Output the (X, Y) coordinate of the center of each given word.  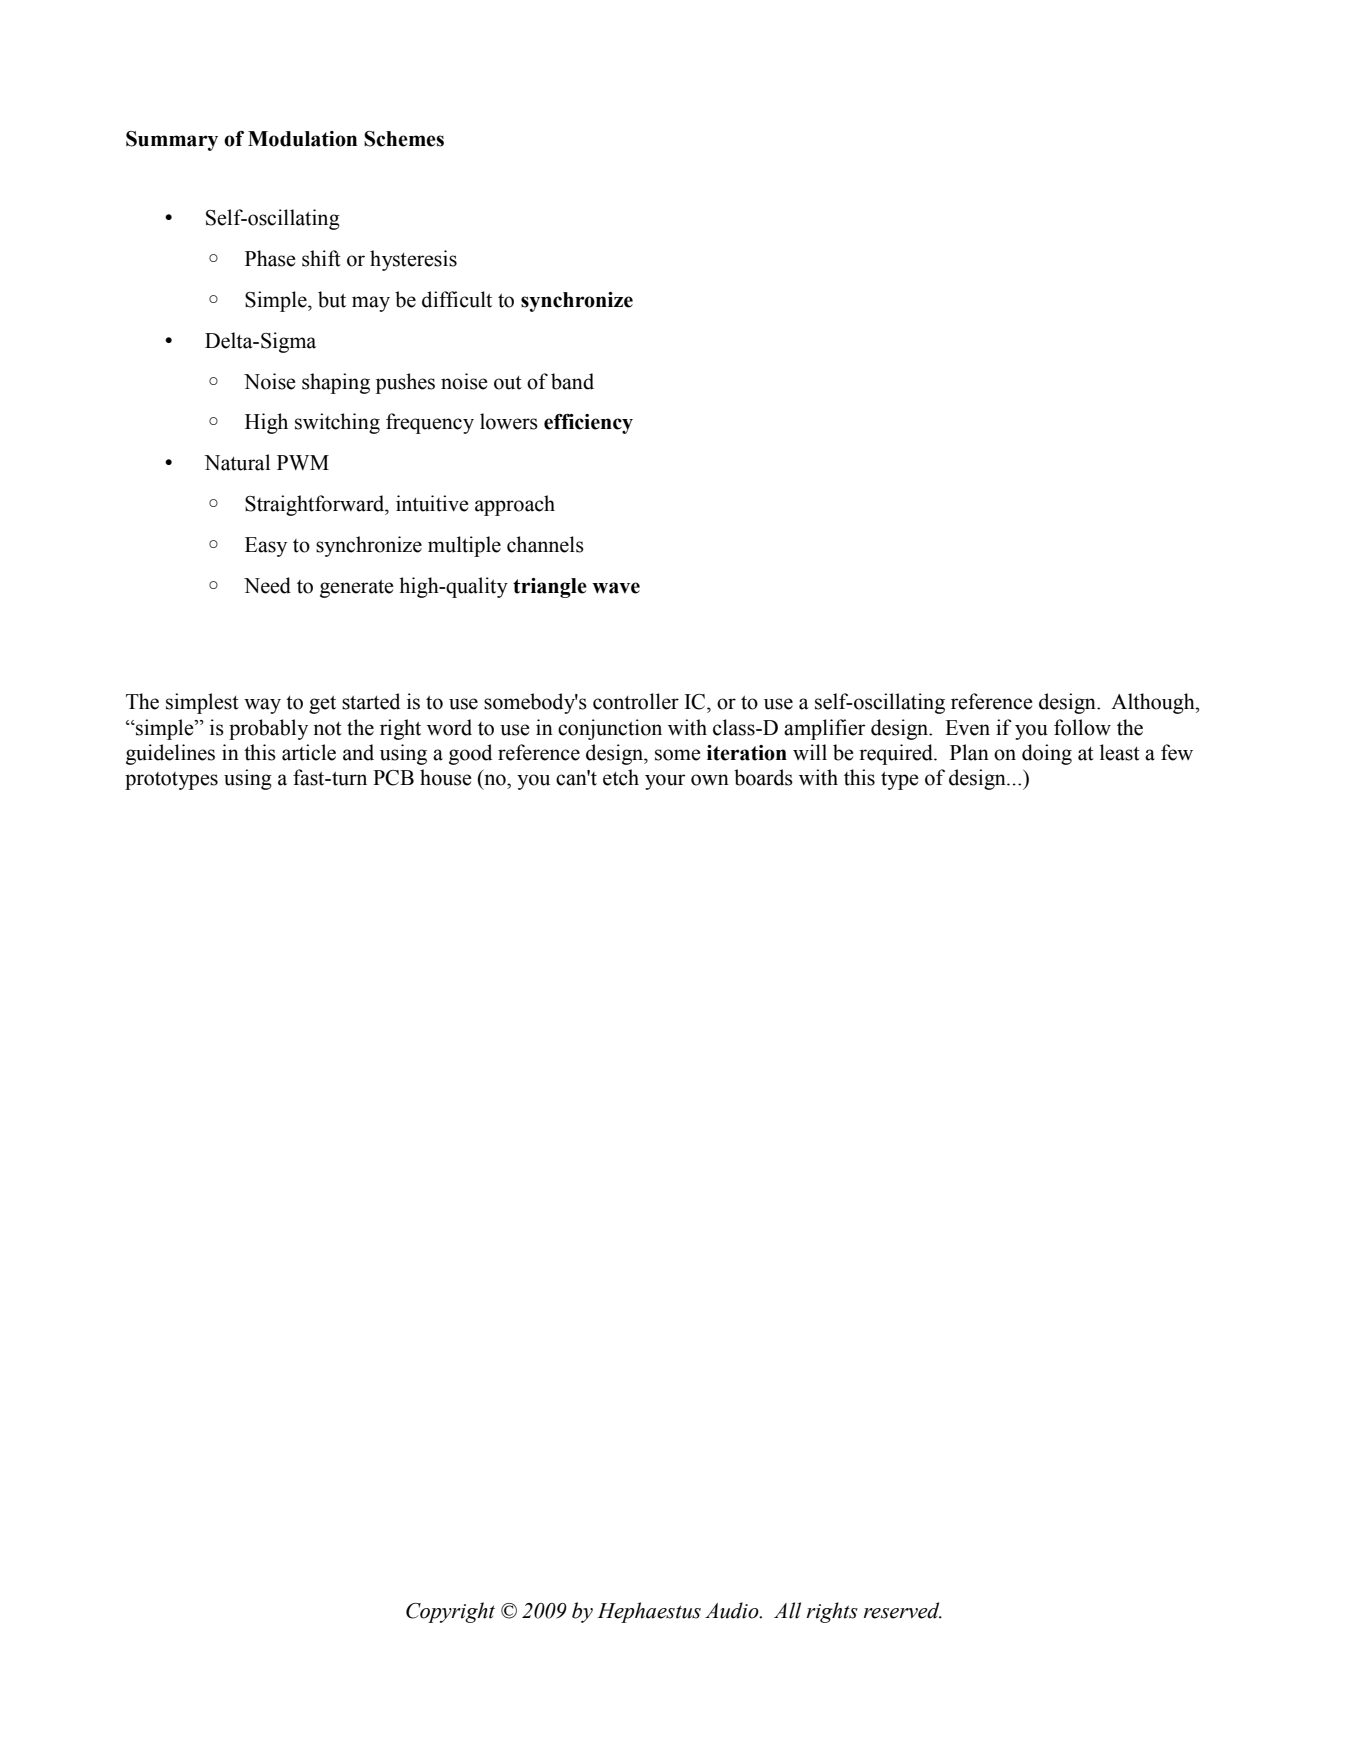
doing (1047, 754)
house (446, 777)
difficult (457, 299)
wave (616, 588)
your (665, 782)
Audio (733, 1610)
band (572, 381)
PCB (393, 778)
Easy (266, 547)
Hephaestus (649, 1612)
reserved (902, 1610)
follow (1082, 727)
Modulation (302, 139)
